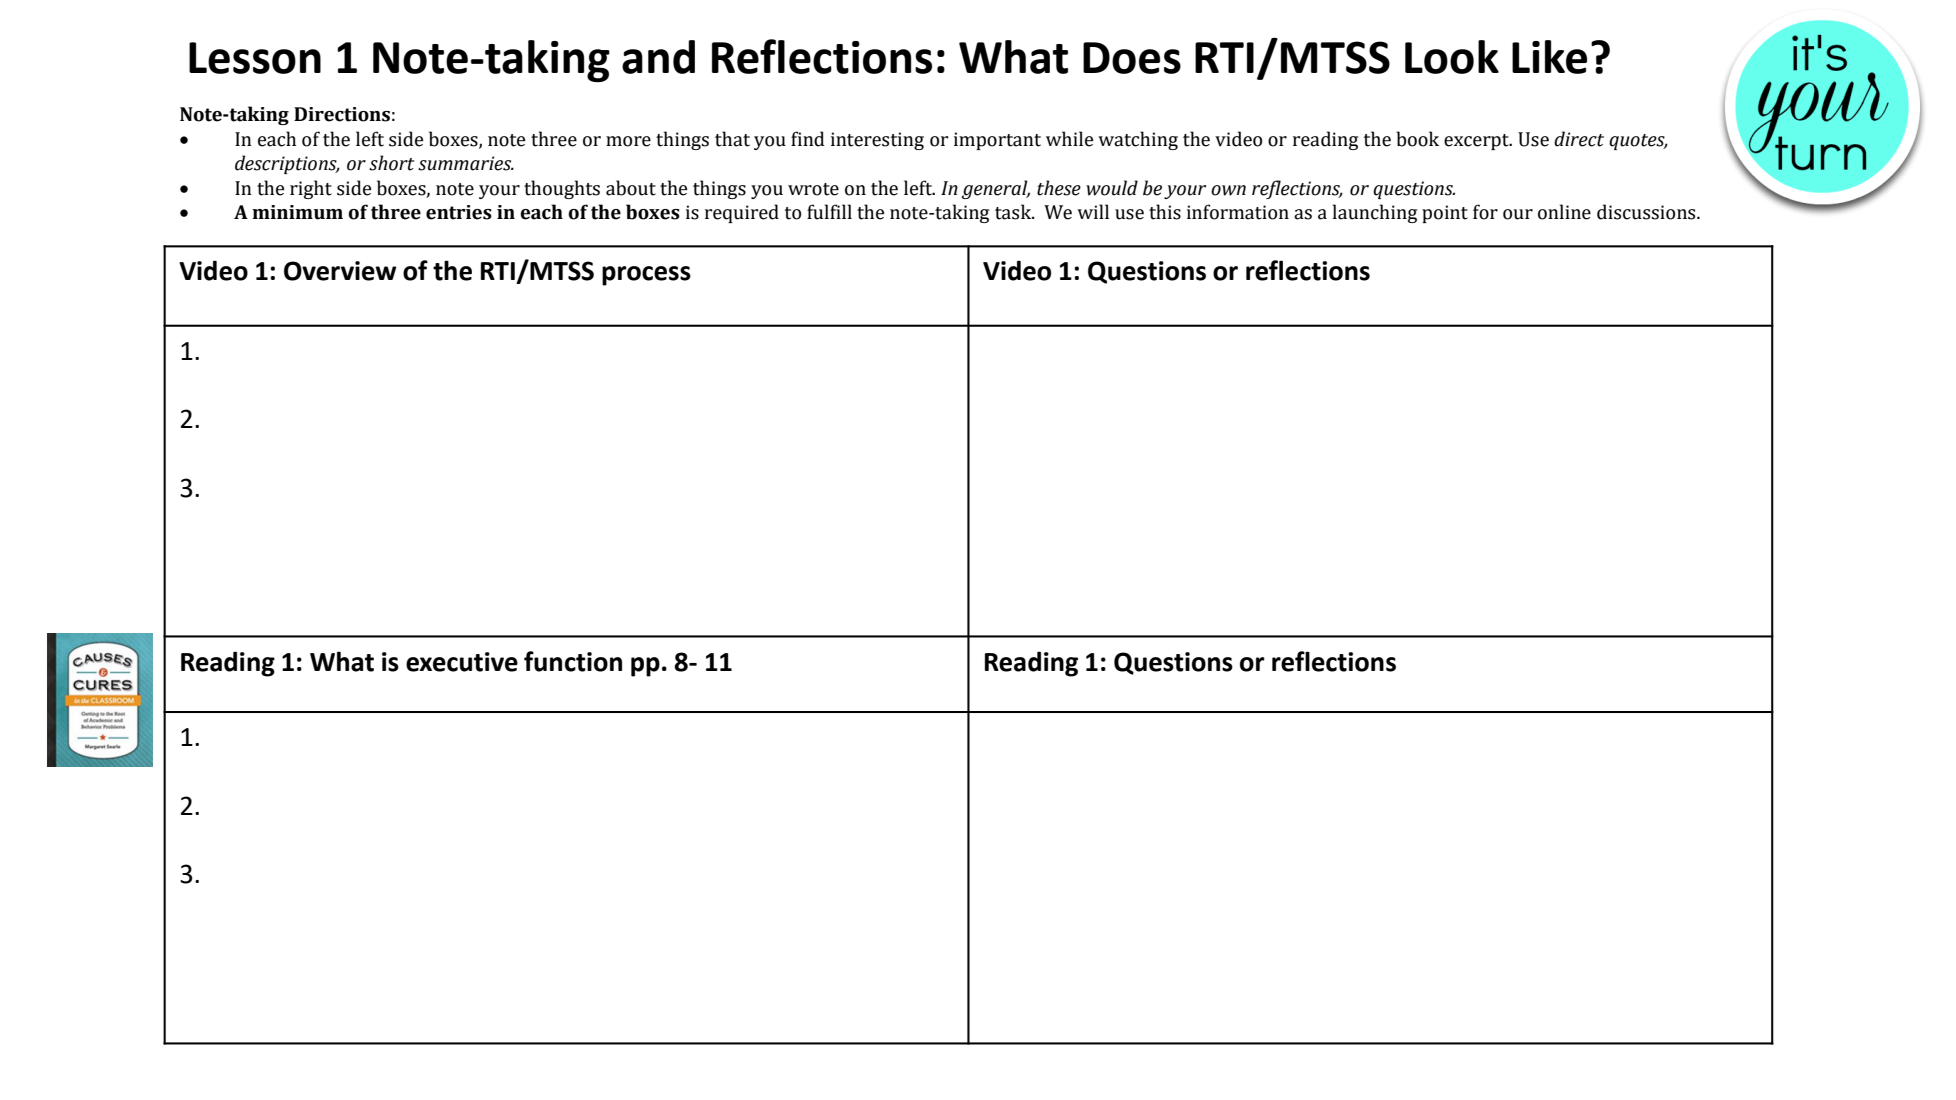 The image size is (1956, 1100). What do you see at coordinates (340, 271) in the screenshot?
I see `Overview` at bounding box center [340, 271].
